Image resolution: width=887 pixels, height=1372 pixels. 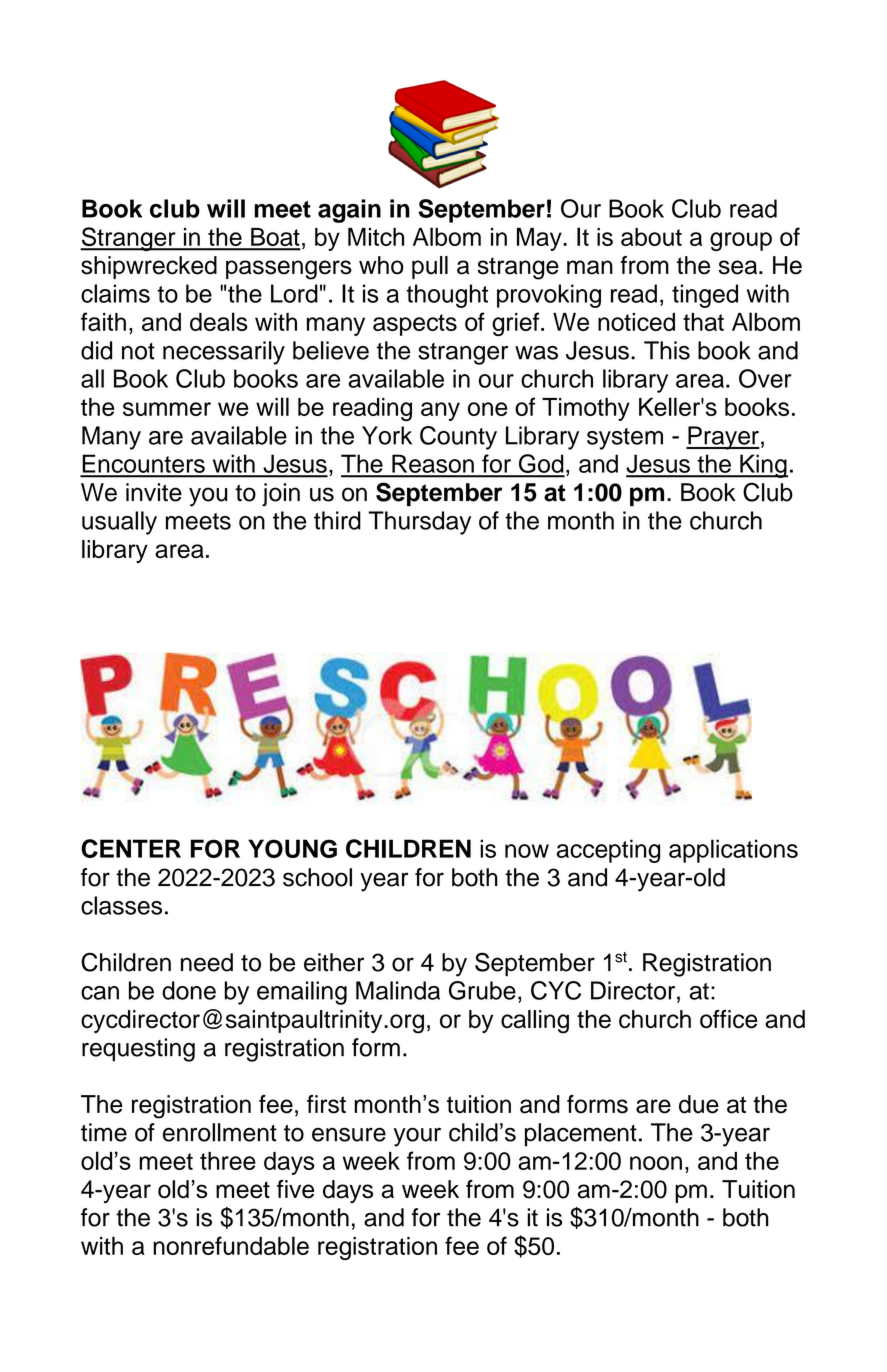 What do you see at coordinates (228, 1161) in the screenshot?
I see `three` at bounding box center [228, 1161].
